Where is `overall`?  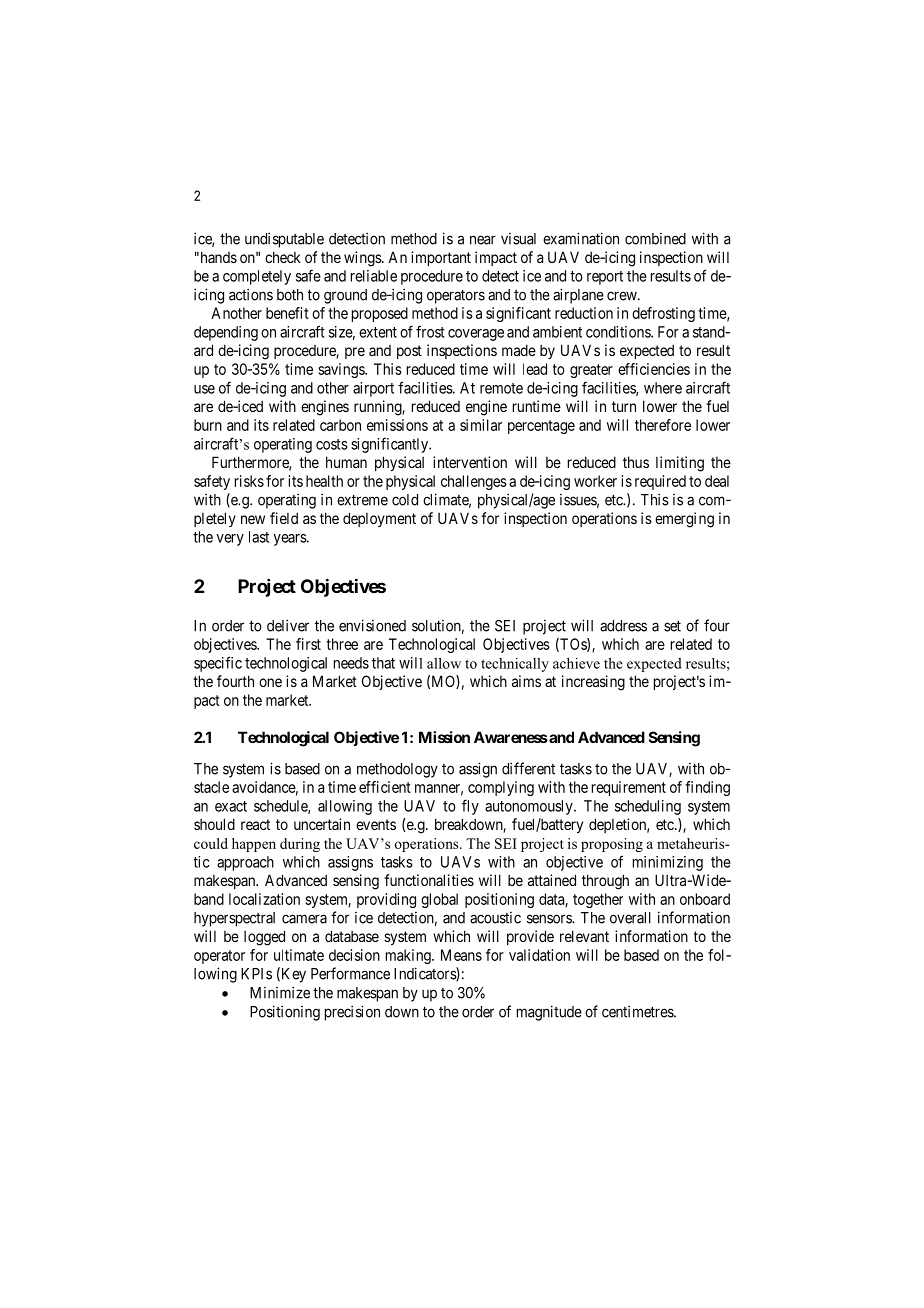 overall is located at coordinates (630, 918).
